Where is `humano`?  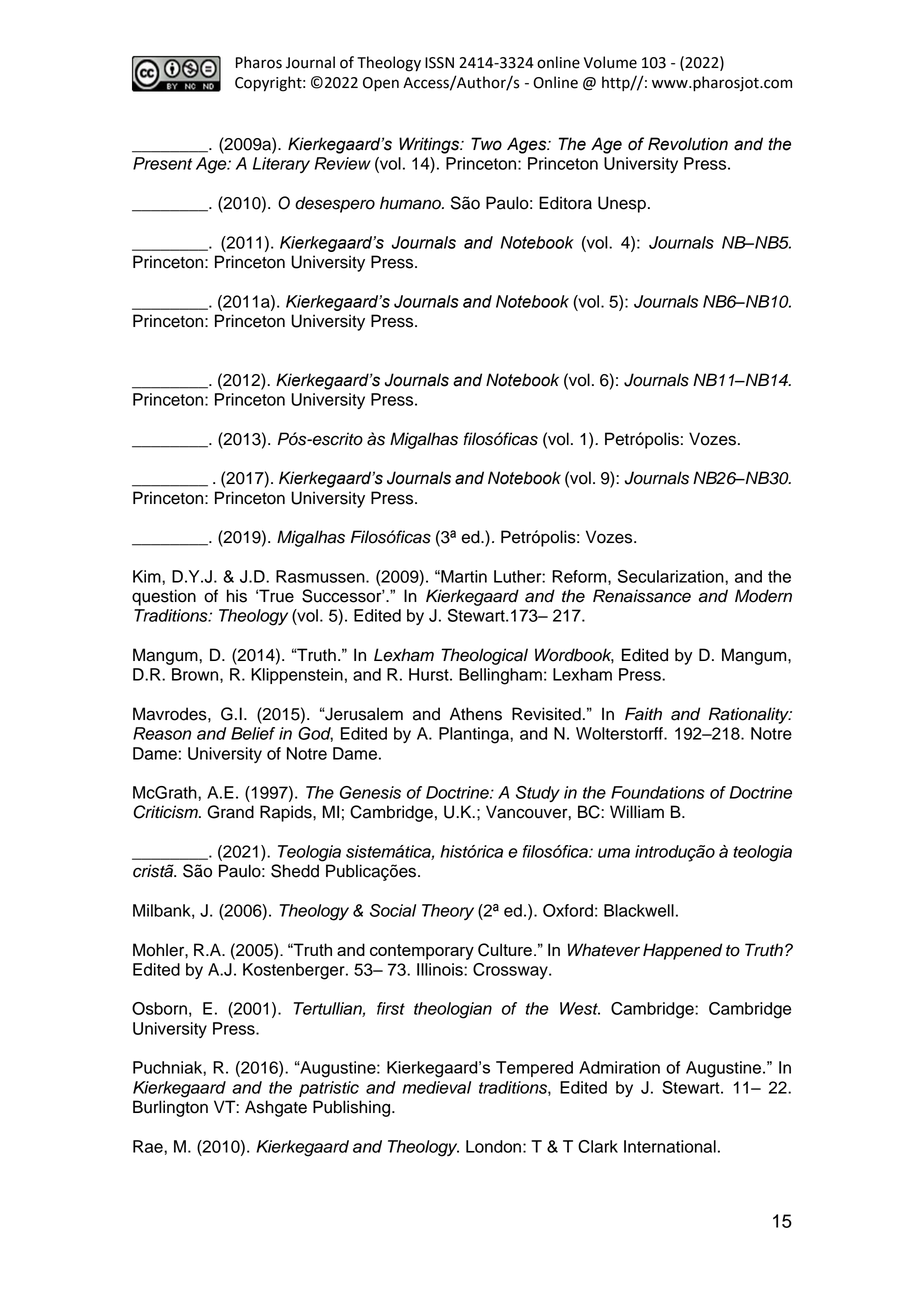
humano is located at coordinates (411, 203).
